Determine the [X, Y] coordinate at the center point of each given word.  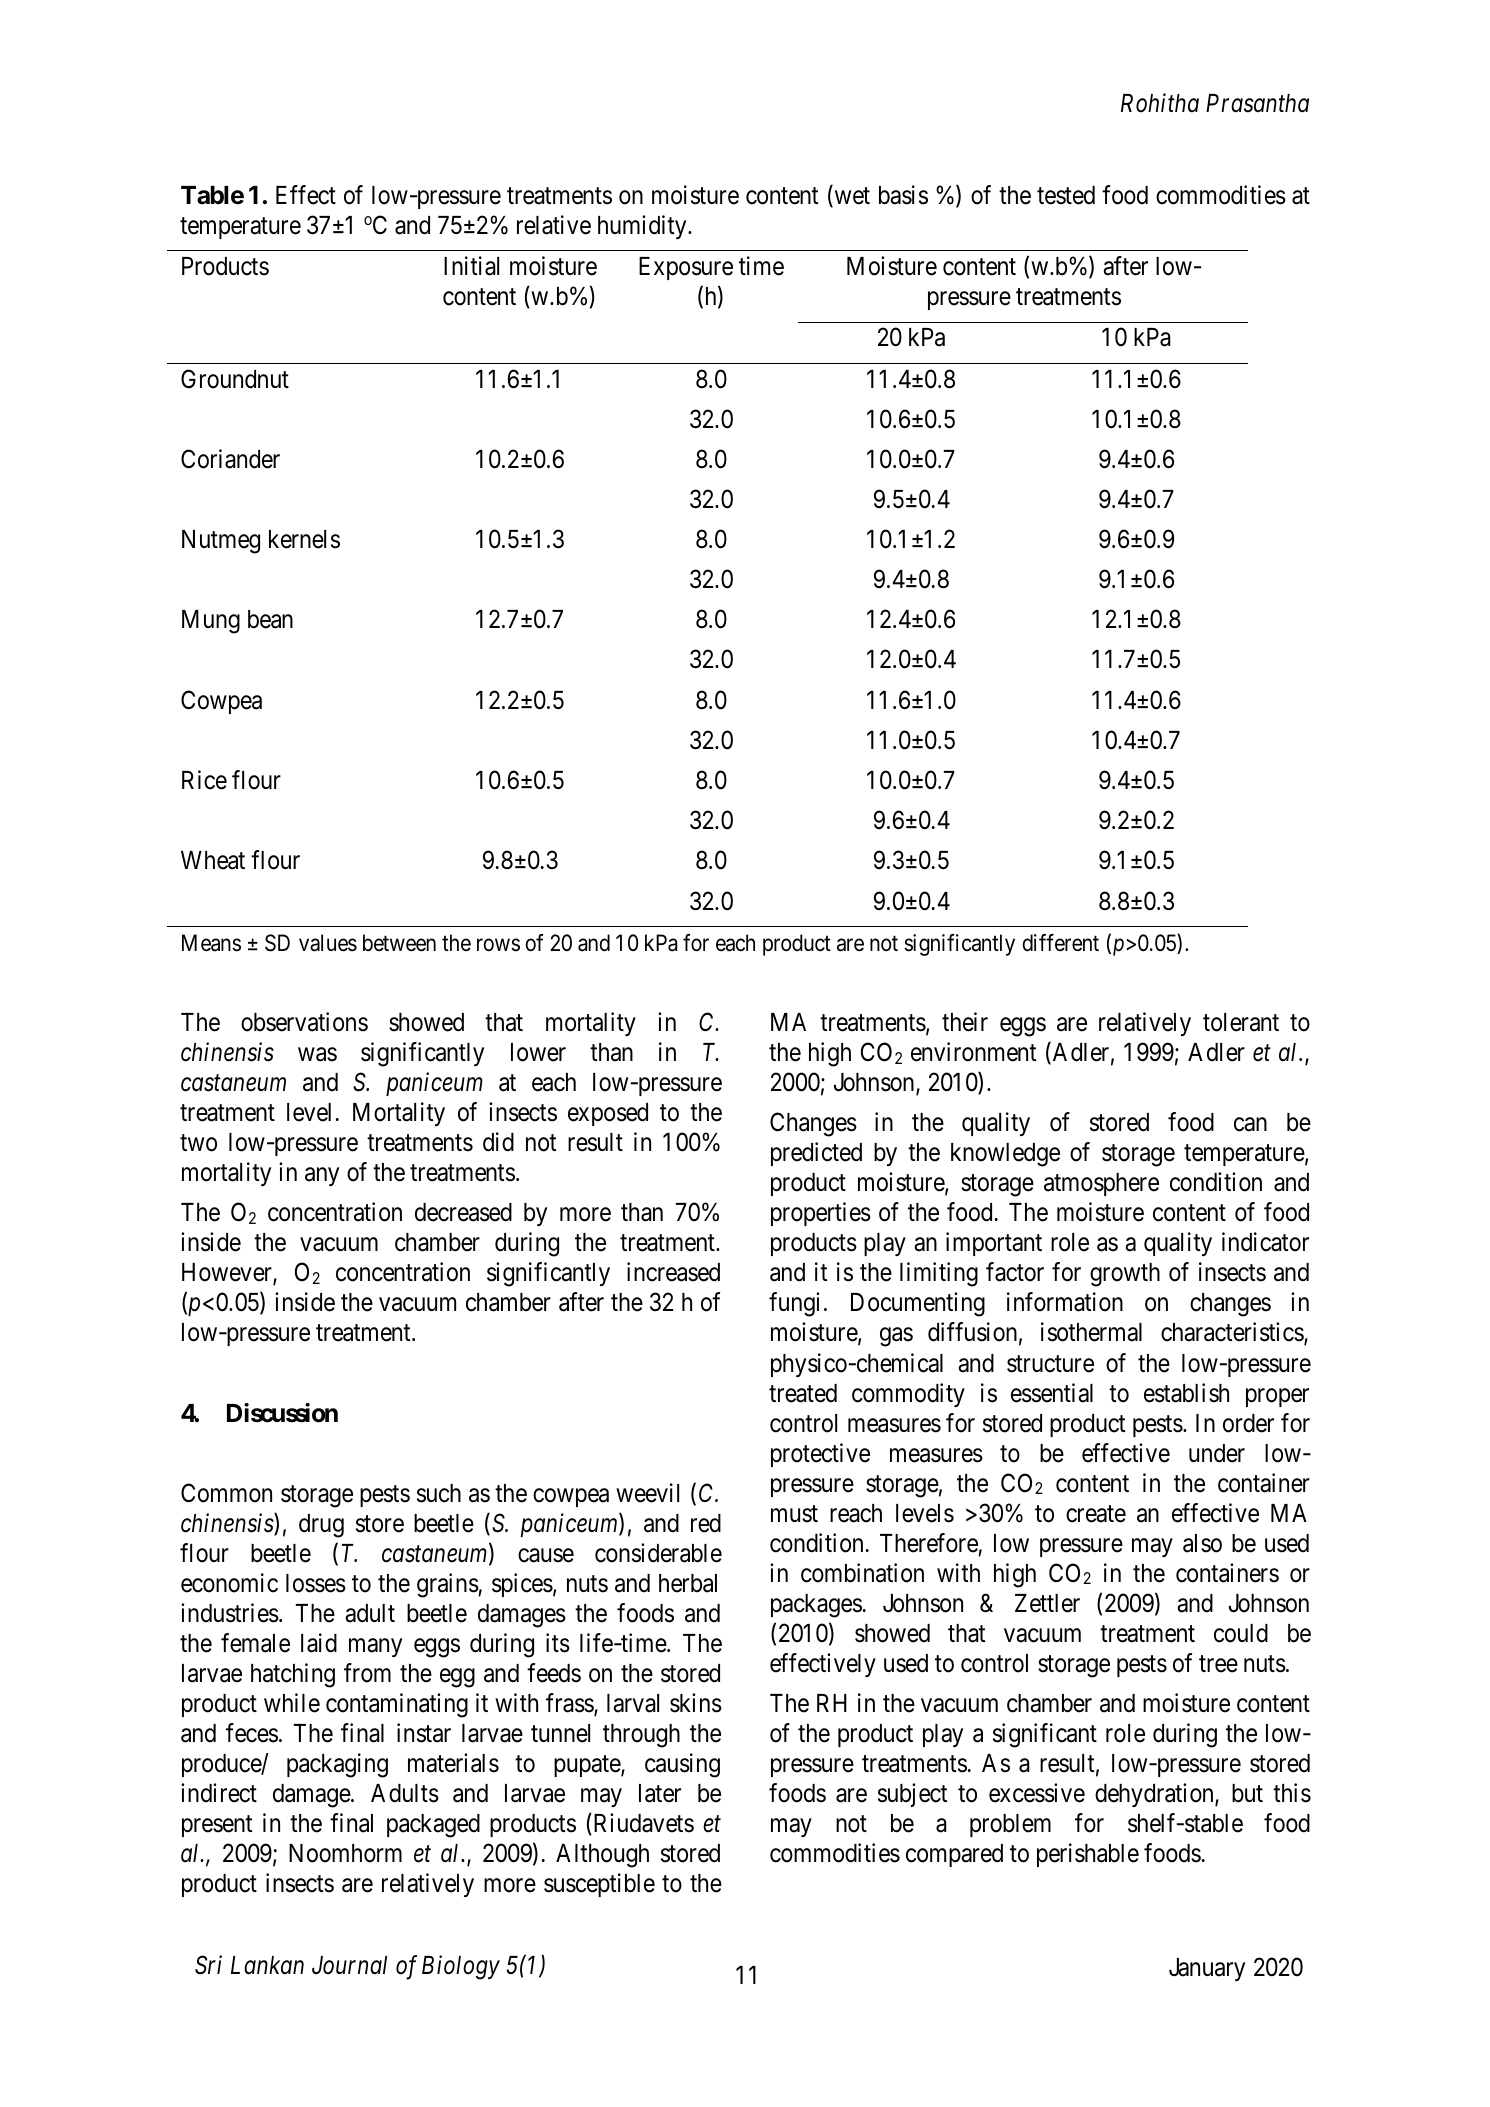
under [1217, 1453]
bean [270, 619]
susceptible [599, 1885]
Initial [471, 266]
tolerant [1241, 1022]
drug [321, 1526]
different [1061, 943]
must [794, 1514]
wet [851, 197]
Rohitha [1160, 103]
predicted [816, 1154]
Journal [349, 1965]
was [317, 1055]
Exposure [686, 268]
